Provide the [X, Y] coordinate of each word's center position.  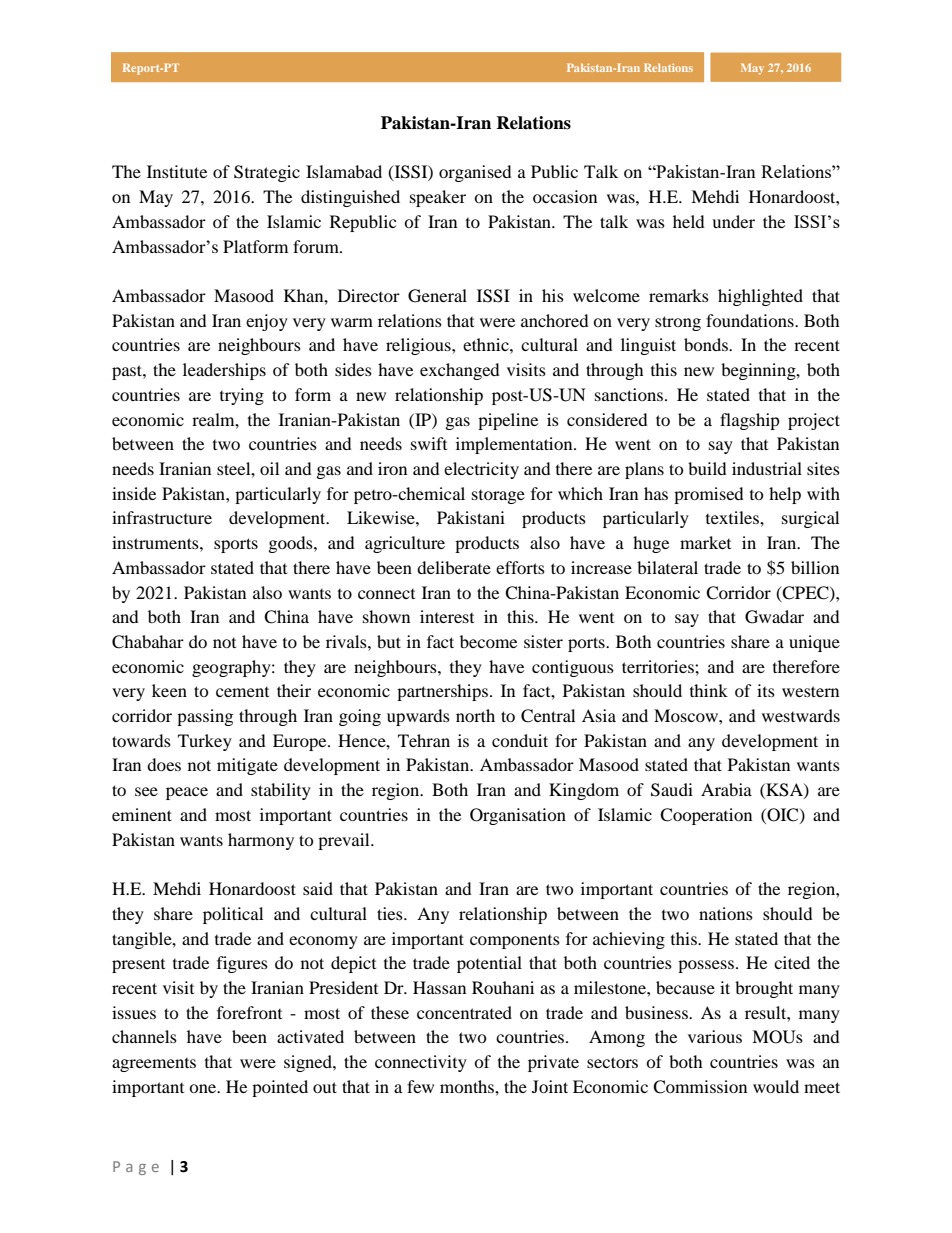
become [488, 641]
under [733, 221]
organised [475, 173]
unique [814, 643]
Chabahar [148, 642]
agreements [154, 1065]
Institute [177, 171]
